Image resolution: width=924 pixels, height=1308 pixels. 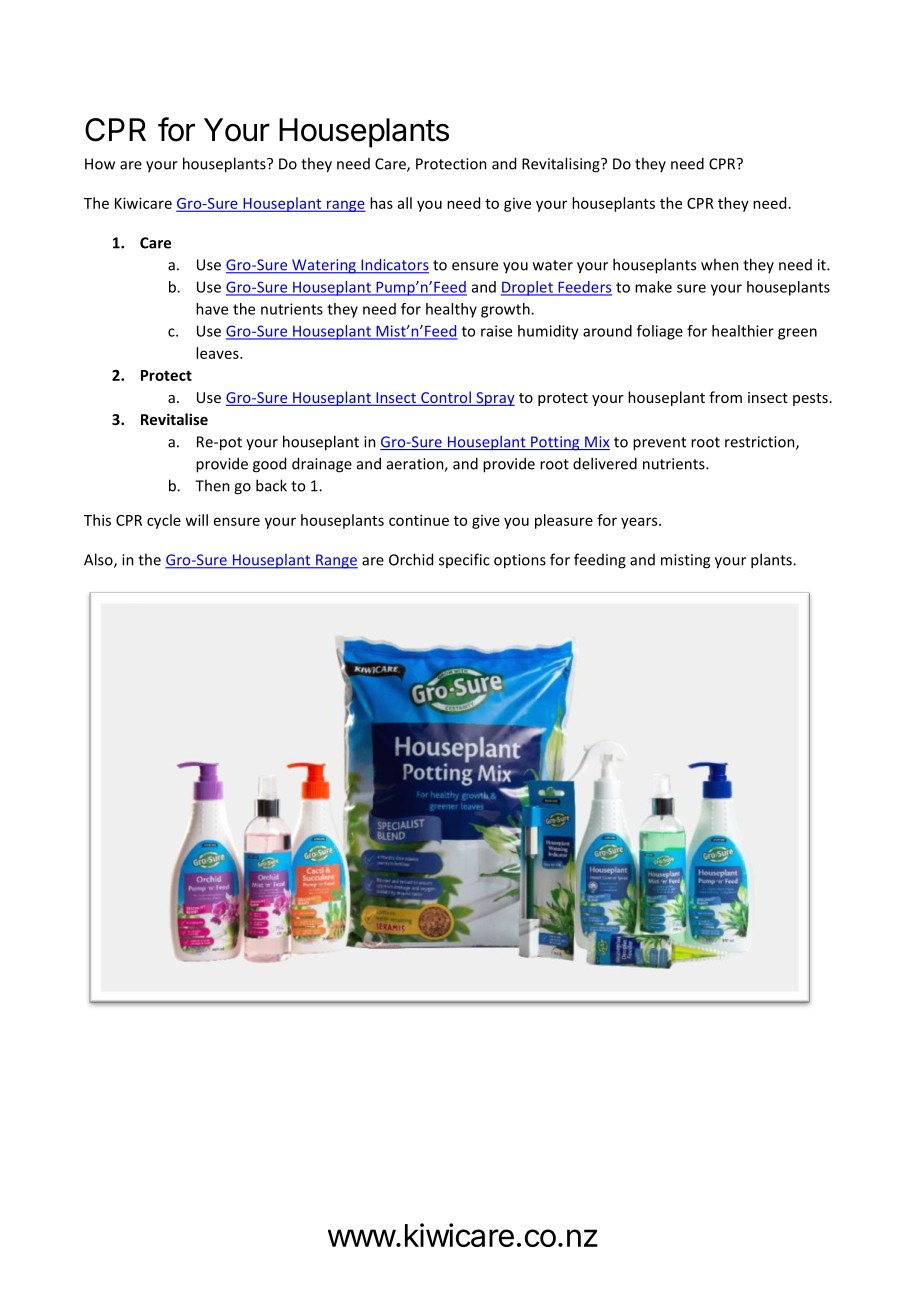 I want to click on all, so click(x=405, y=203).
